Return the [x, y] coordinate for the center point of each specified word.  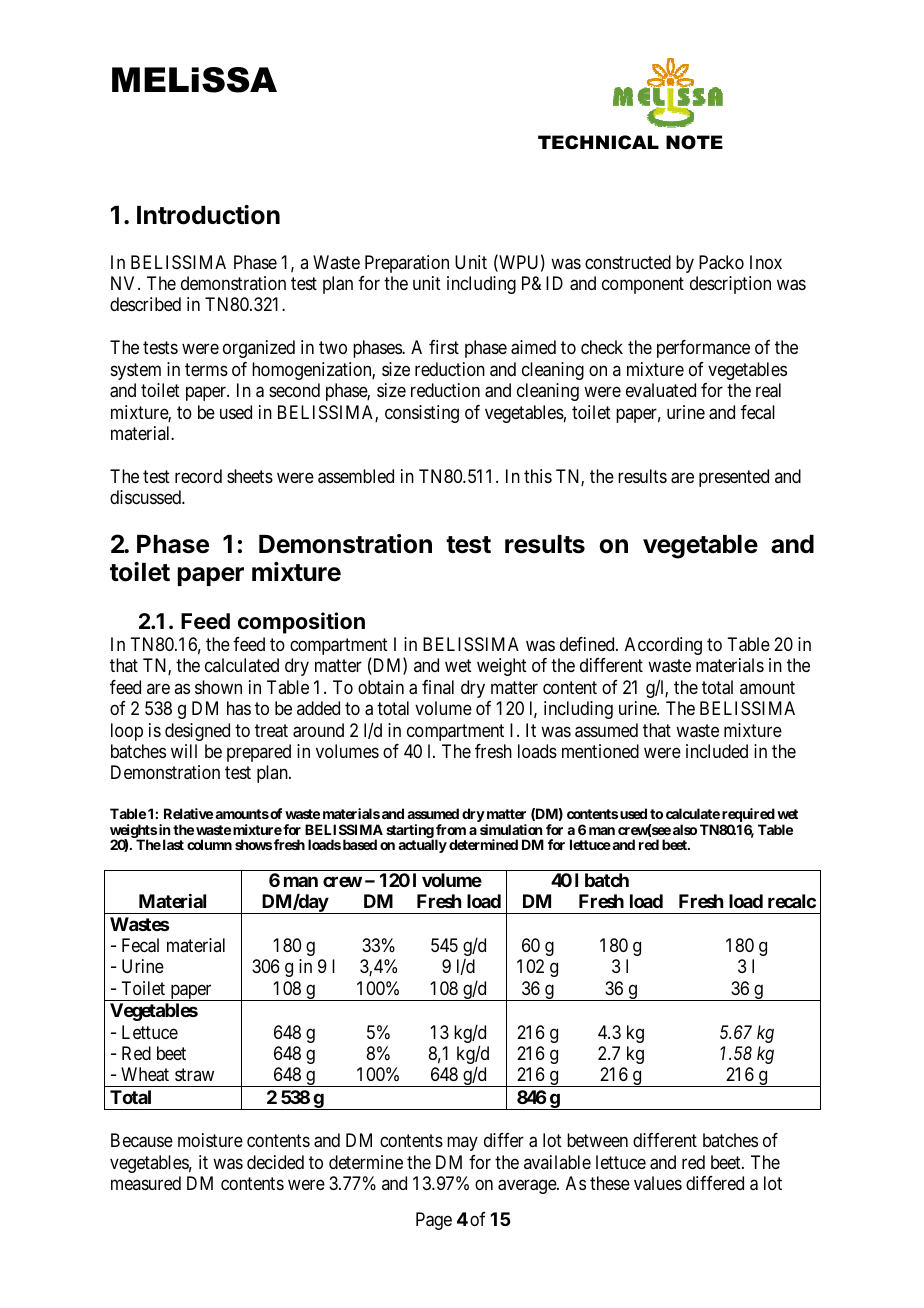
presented [734, 478]
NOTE [694, 142]
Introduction [208, 215]
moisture [210, 1140]
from [451, 829]
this [538, 476]
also [685, 829]
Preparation [407, 264]
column [209, 844]
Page [434, 1221]
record [198, 476]
